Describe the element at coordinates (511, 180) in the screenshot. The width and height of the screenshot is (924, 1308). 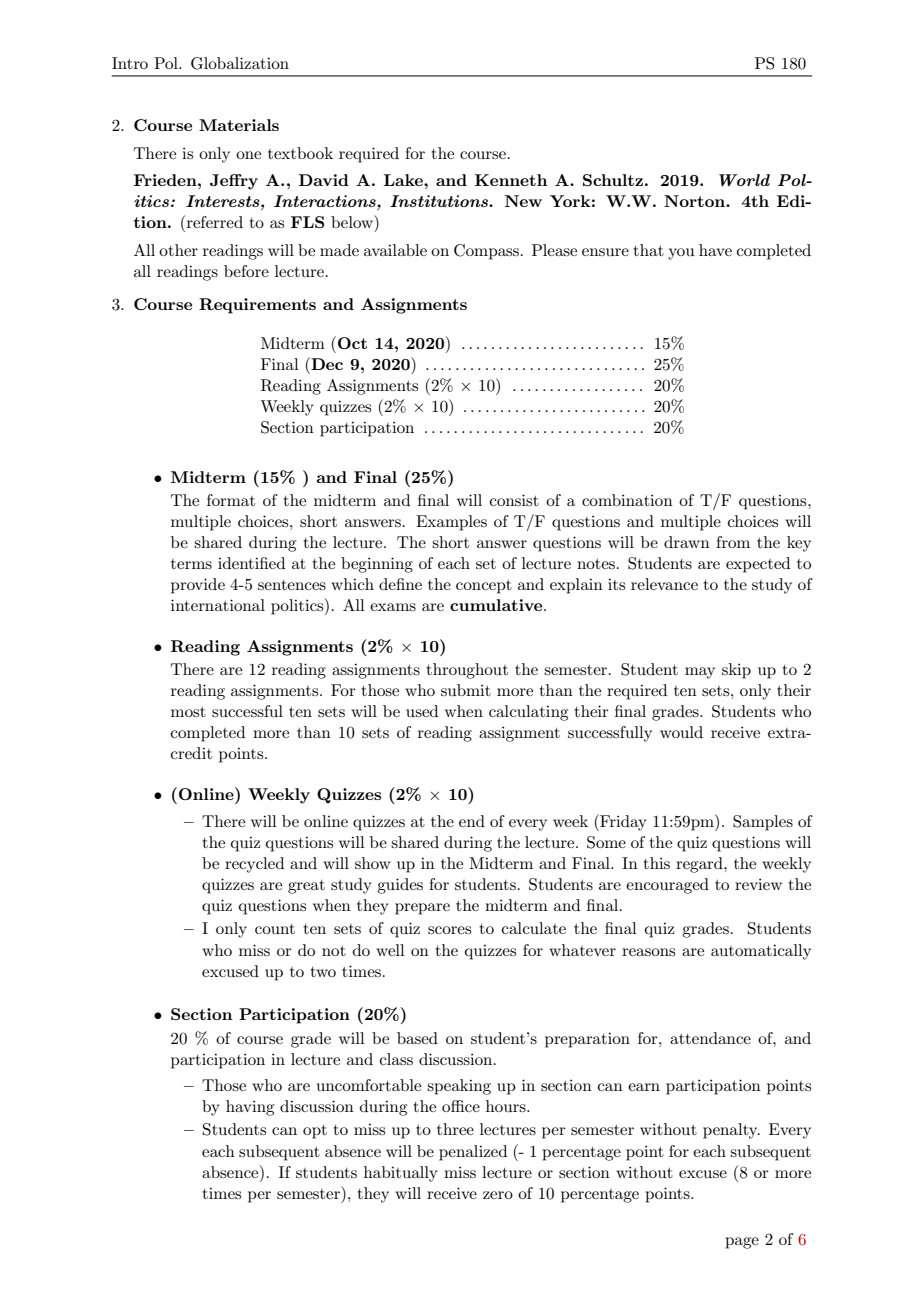
I see `Kenneth` at that location.
